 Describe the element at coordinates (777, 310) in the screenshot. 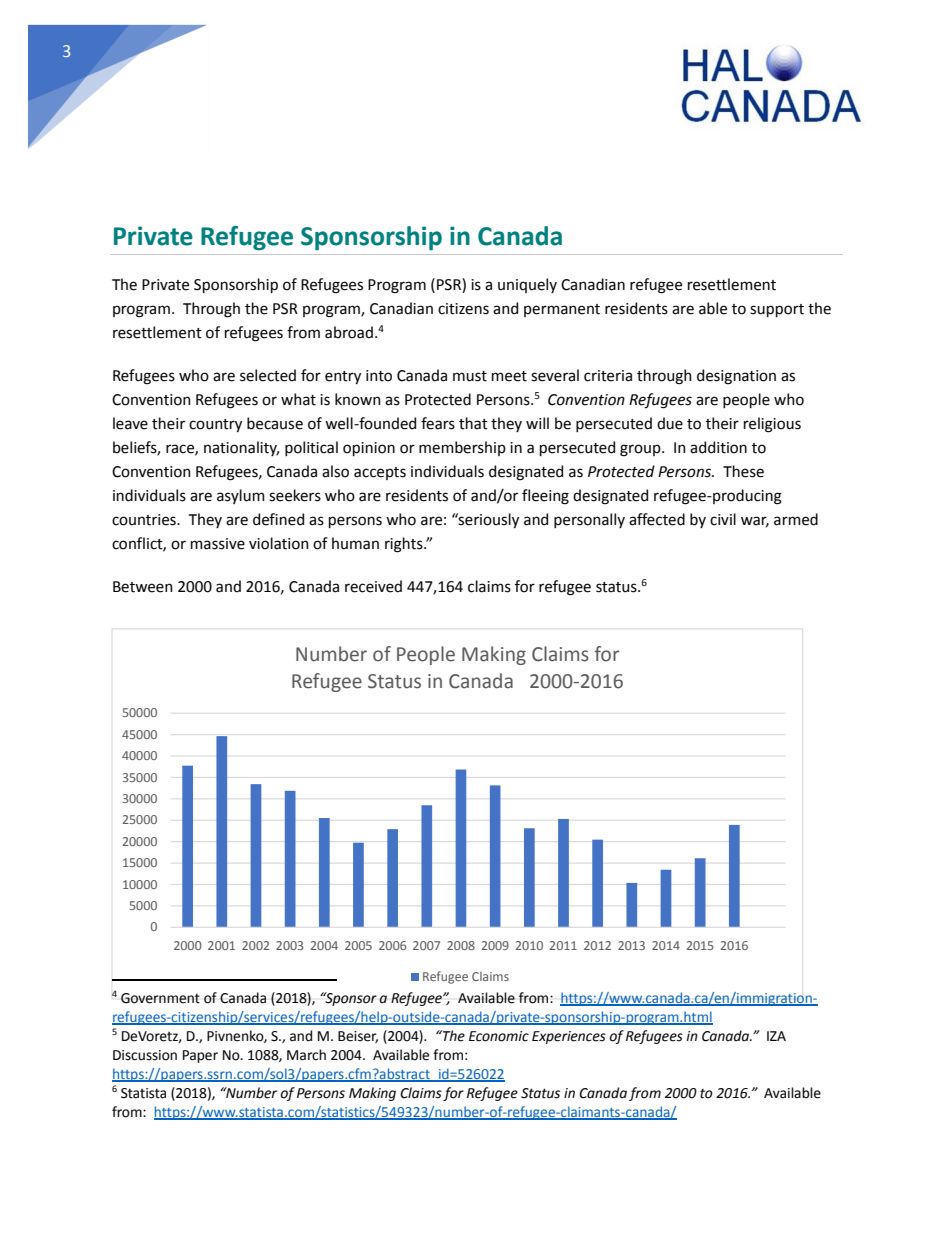

I see `support` at that location.
